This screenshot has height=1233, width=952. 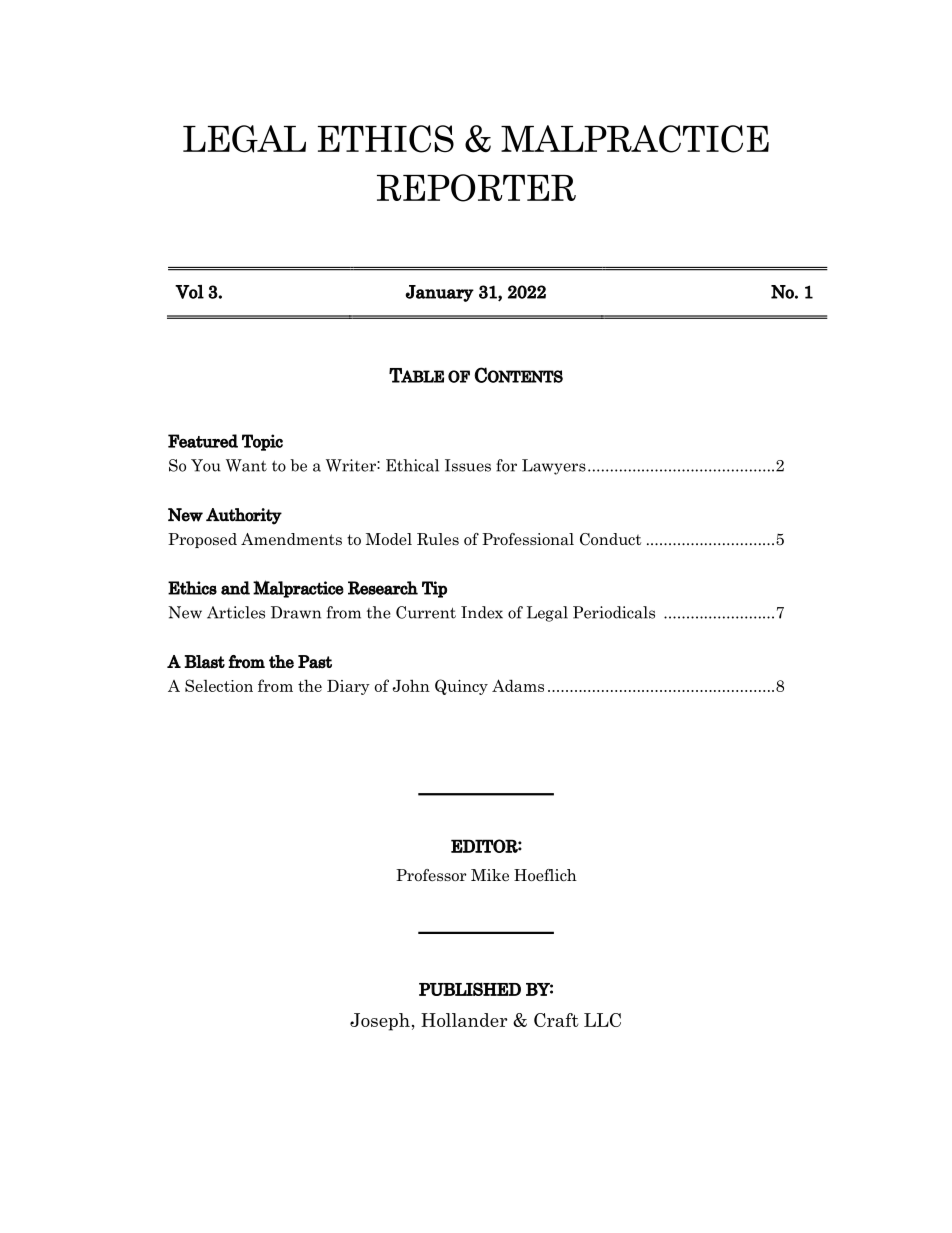 What do you see at coordinates (380, 1022) in the screenshot?
I see `Joseph` at bounding box center [380, 1022].
